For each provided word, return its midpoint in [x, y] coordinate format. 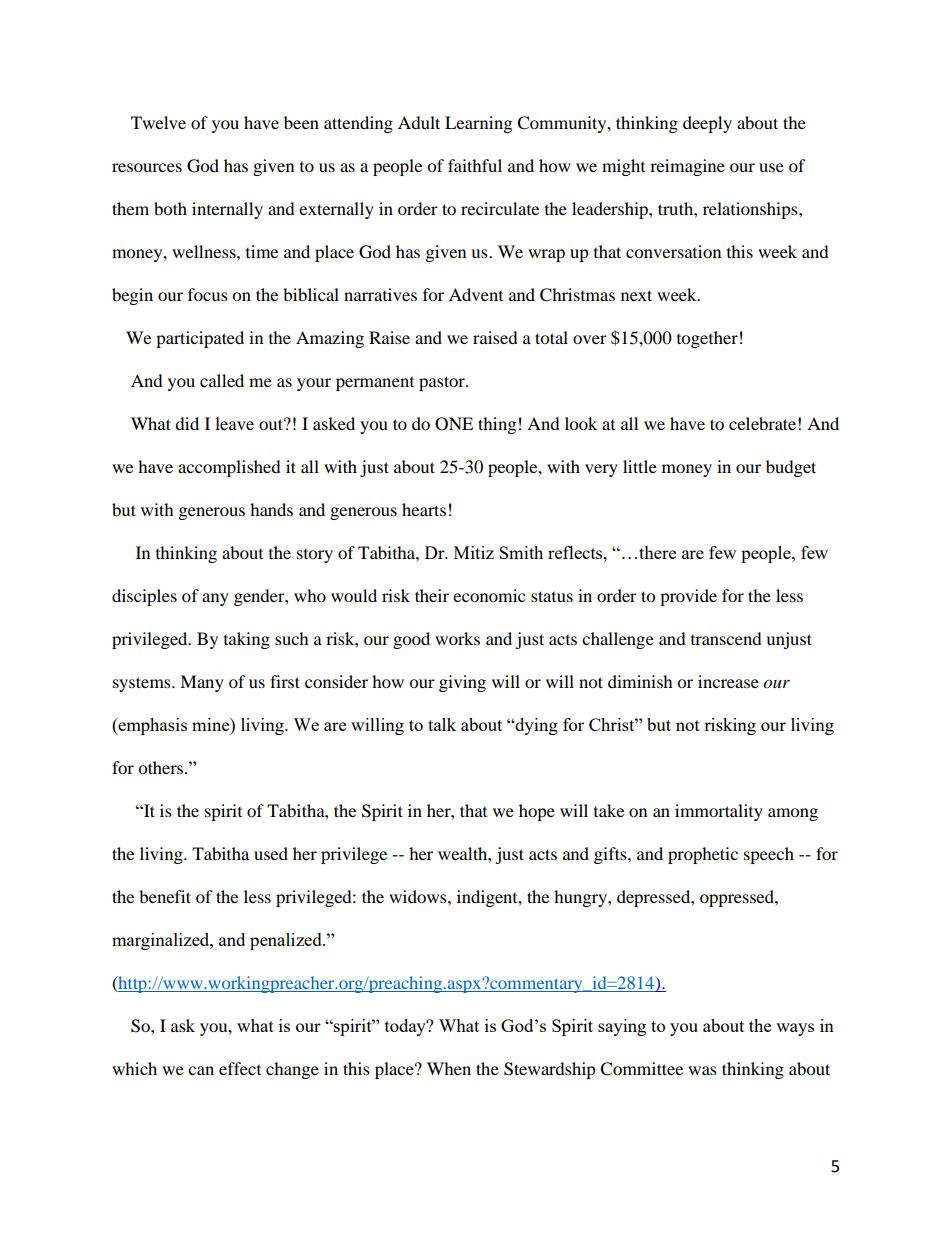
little [640, 466]
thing [497, 425]
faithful [475, 165]
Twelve [158, 122]
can [201, 1070]
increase [728, 681]
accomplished [229, 468]
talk [442, 724]
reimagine [687, 167]
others [162, 767]
